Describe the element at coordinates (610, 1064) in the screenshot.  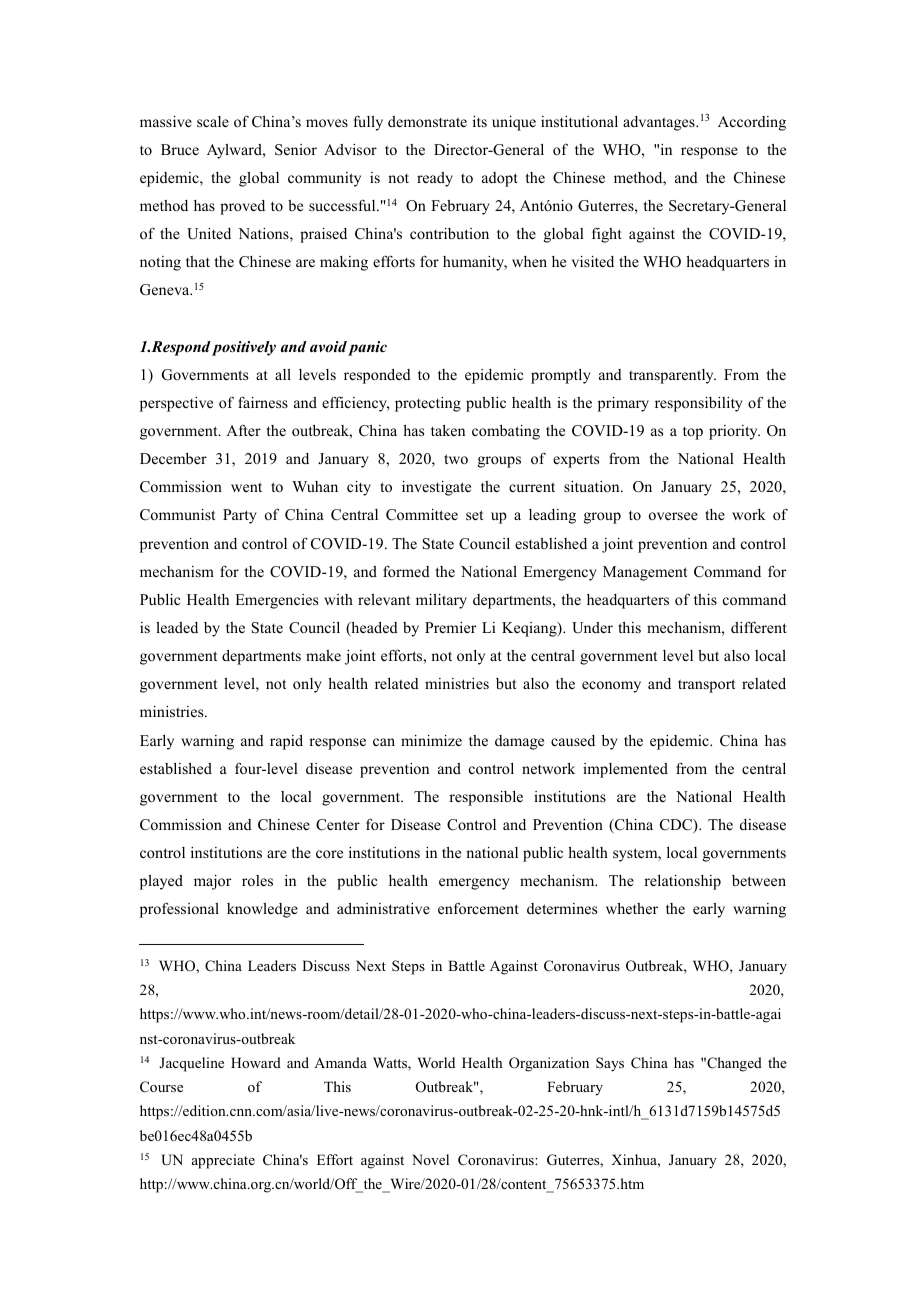
I see `Says` at that location.
